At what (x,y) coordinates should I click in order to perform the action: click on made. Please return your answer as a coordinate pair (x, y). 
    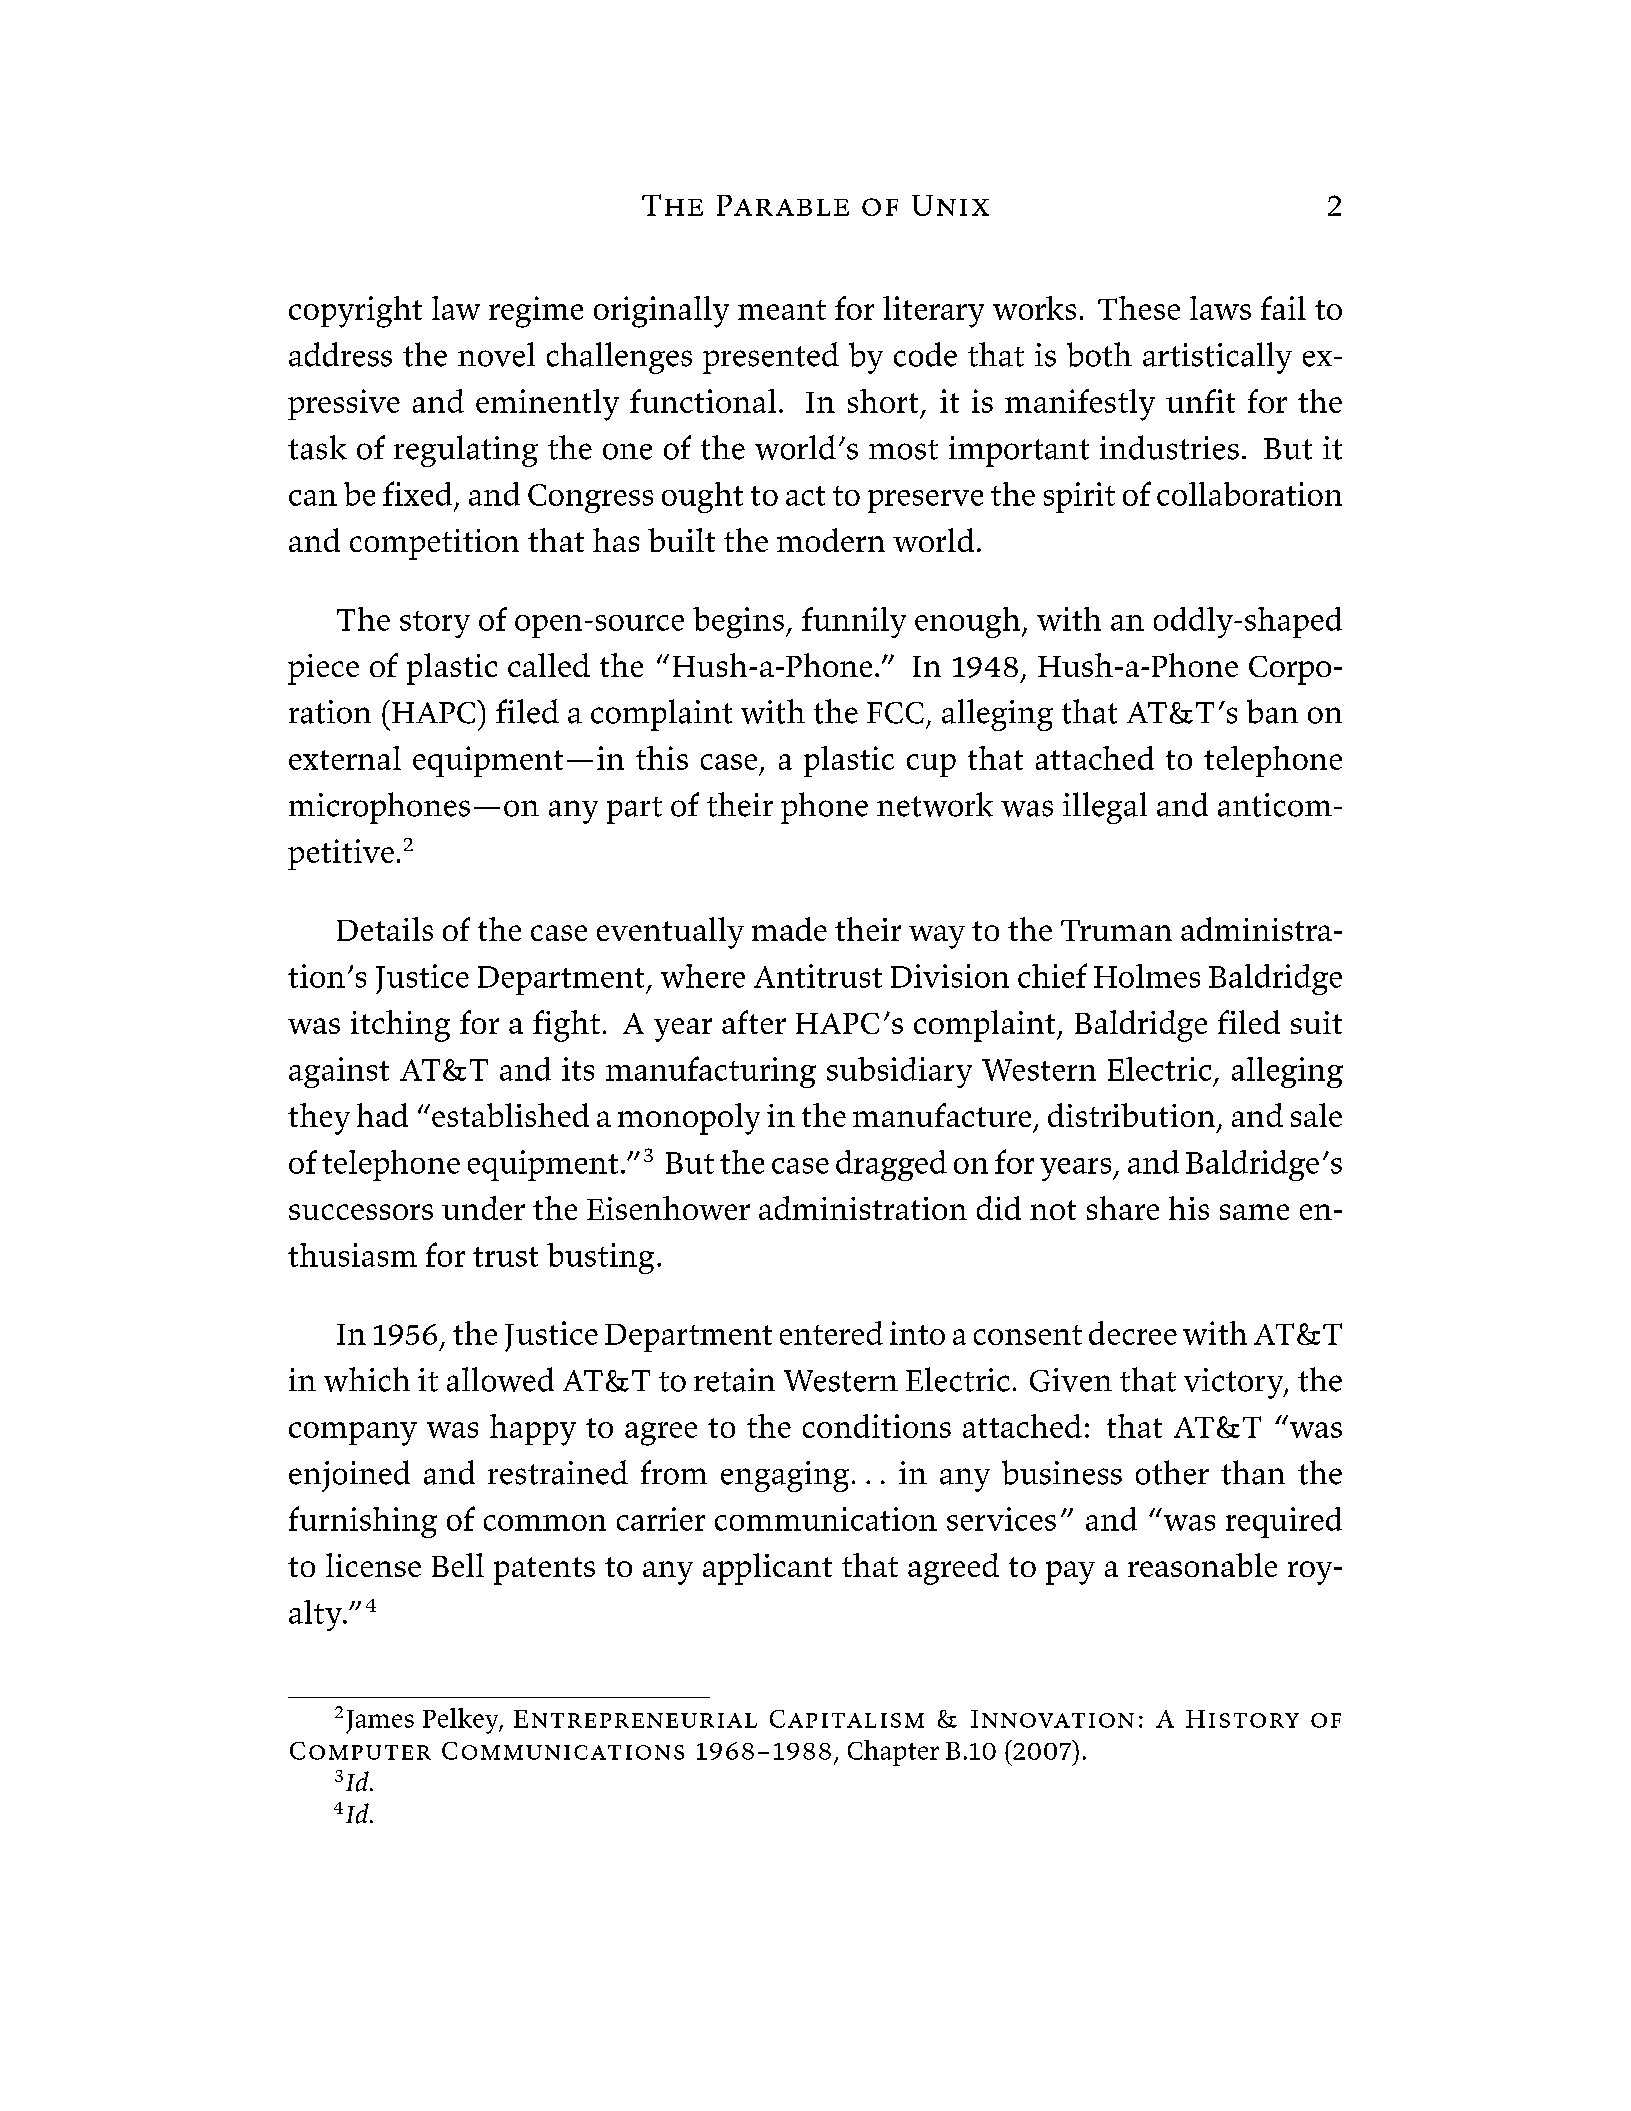
    Looking at the image, I should click on (789, 929).
